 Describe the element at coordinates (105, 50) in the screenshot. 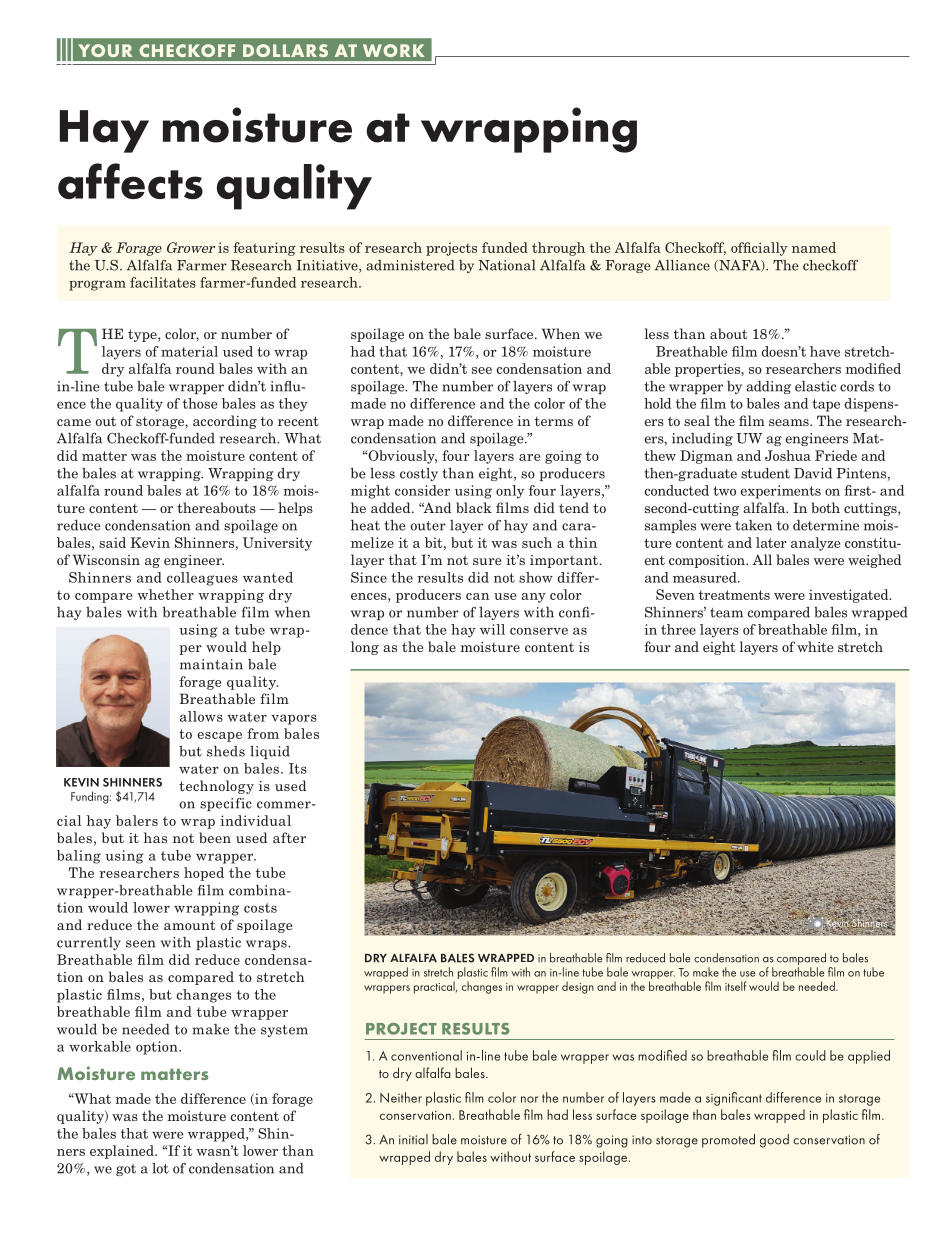

I see `YOUR` at that location.
